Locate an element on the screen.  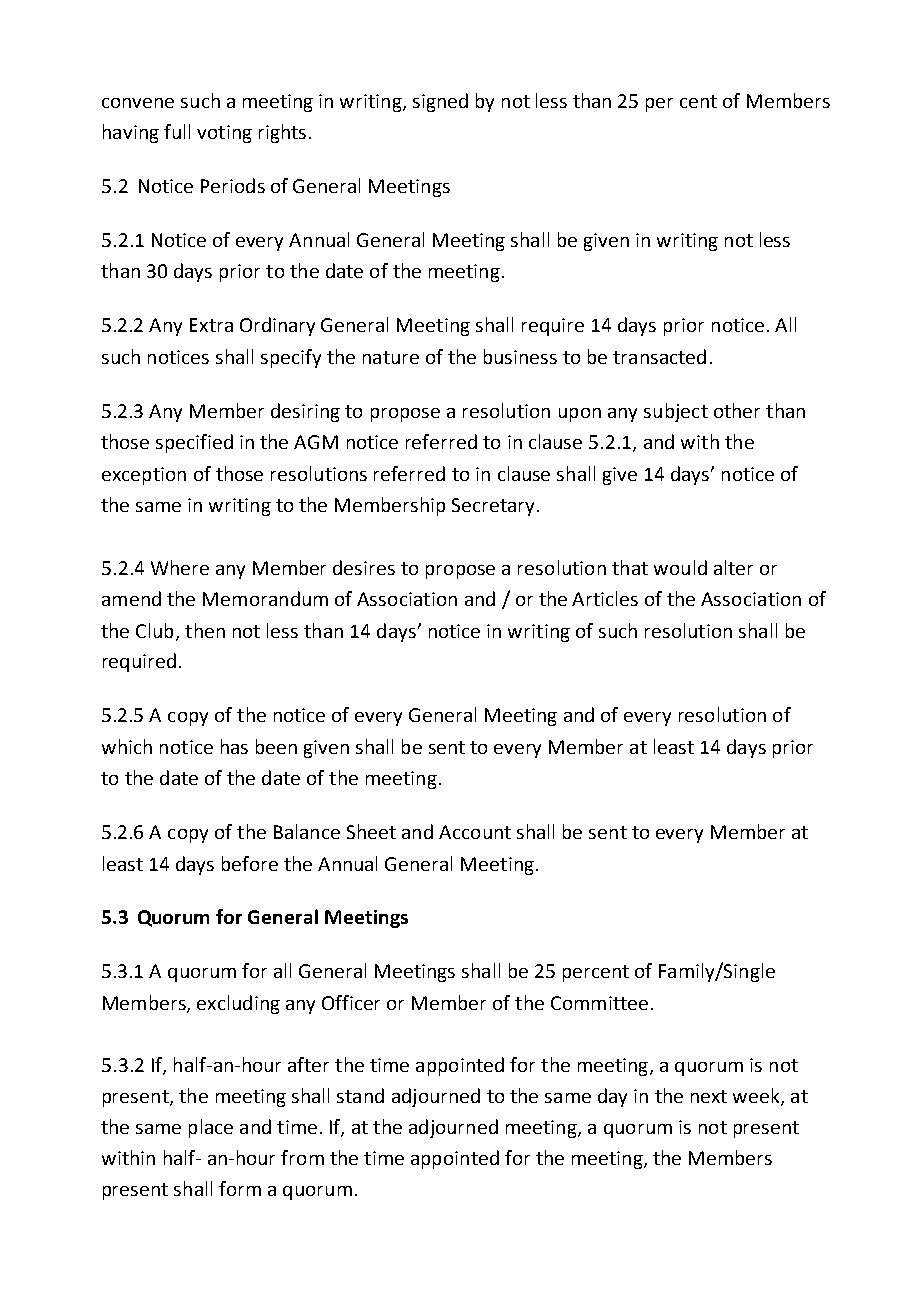
voting is located at coordinates (224, 134).
